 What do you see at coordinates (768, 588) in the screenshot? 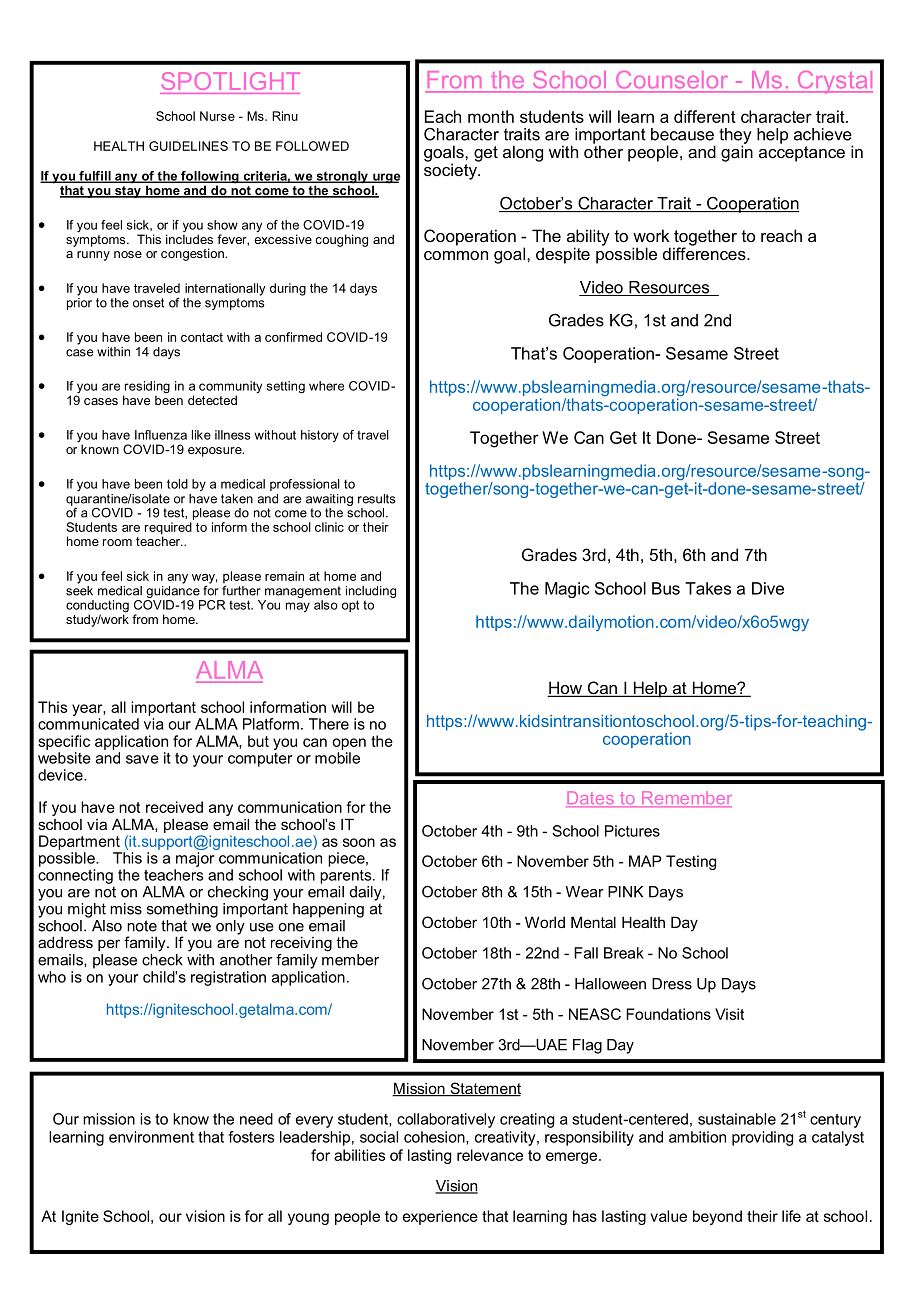
I see `Dive` at bounding box center [768, 588].
